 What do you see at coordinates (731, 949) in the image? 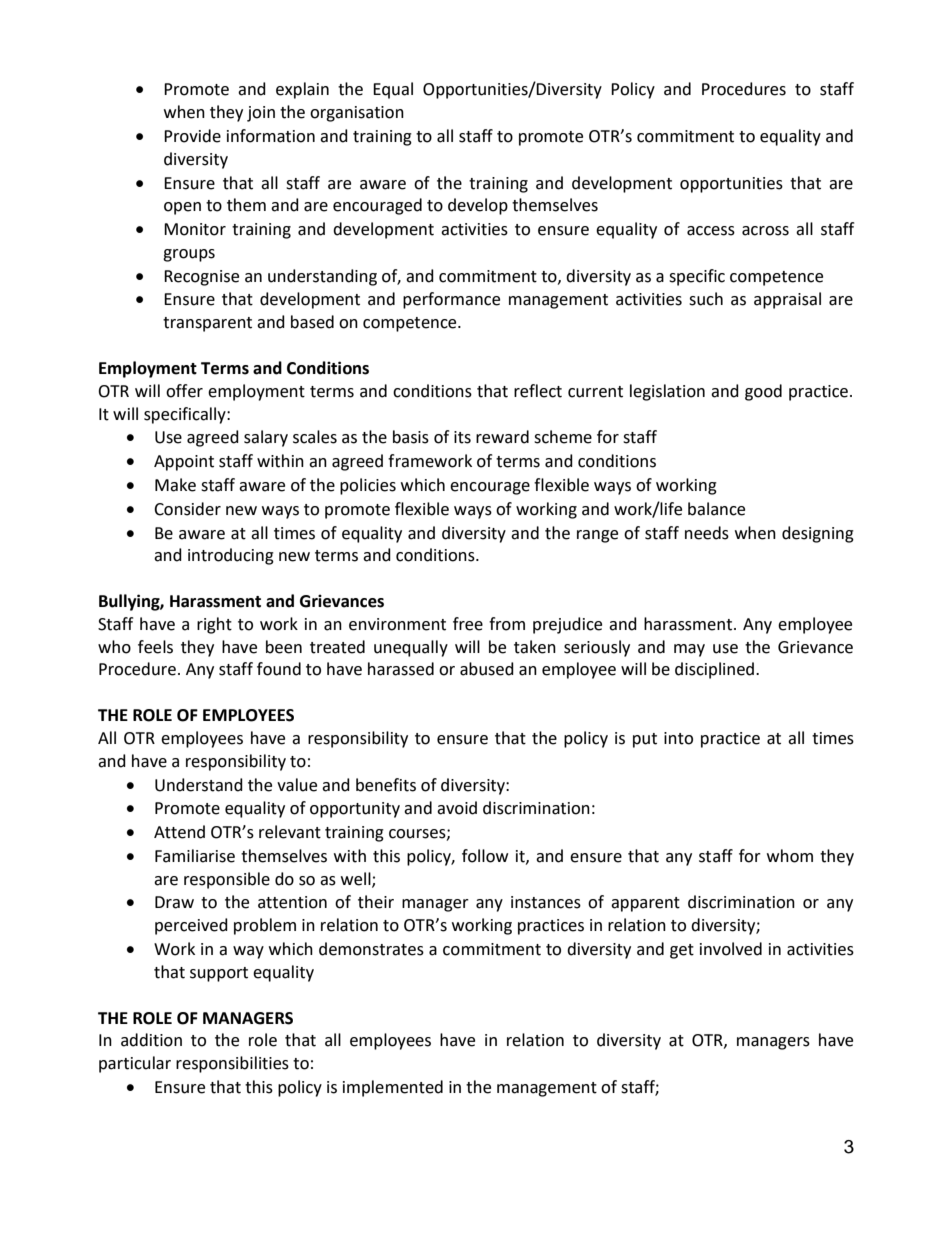
I see `involved` at bounding box center [731, 949].
